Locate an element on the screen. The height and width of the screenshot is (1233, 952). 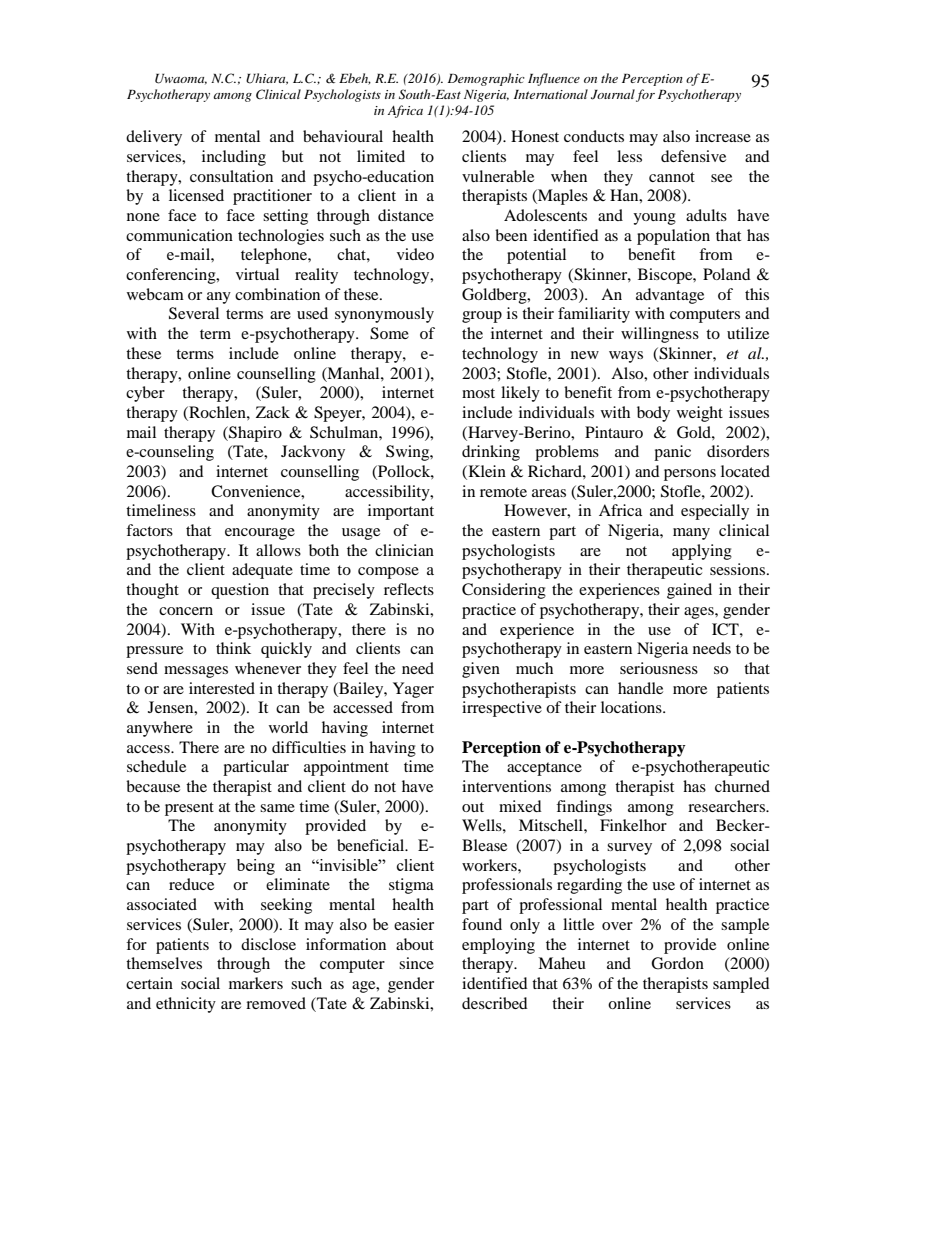
increase is located at coordinates (723, 136).
